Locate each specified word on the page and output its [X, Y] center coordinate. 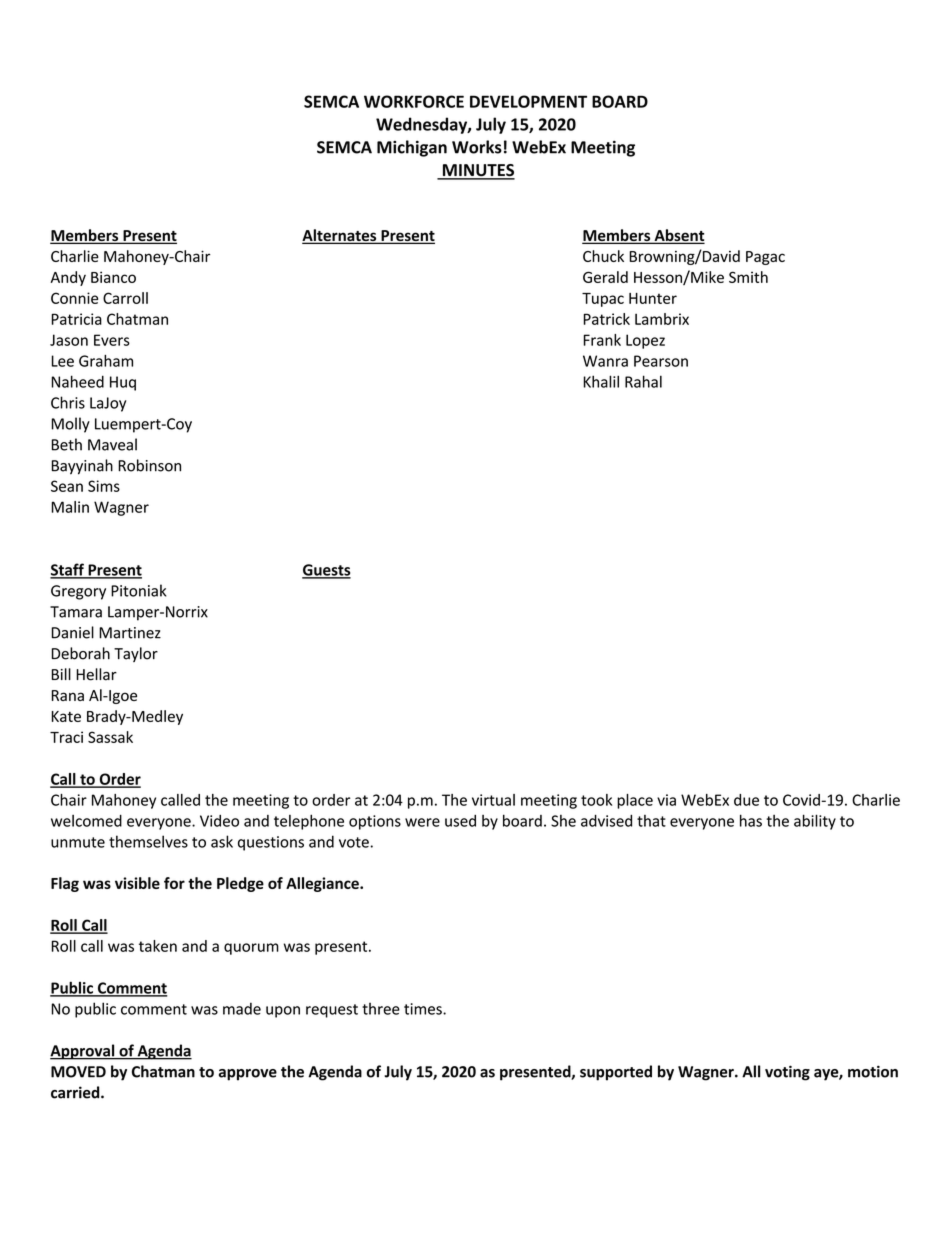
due [746, 800]
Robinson [149, 465]
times [424, 1009]
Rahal [643, 381]
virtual [493, 800]
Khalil [601, 381]
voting [787, 1073]
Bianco [113, 277]
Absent [678, 236]
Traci [66, 737]
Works [477, 147]
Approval [83, 1052]
